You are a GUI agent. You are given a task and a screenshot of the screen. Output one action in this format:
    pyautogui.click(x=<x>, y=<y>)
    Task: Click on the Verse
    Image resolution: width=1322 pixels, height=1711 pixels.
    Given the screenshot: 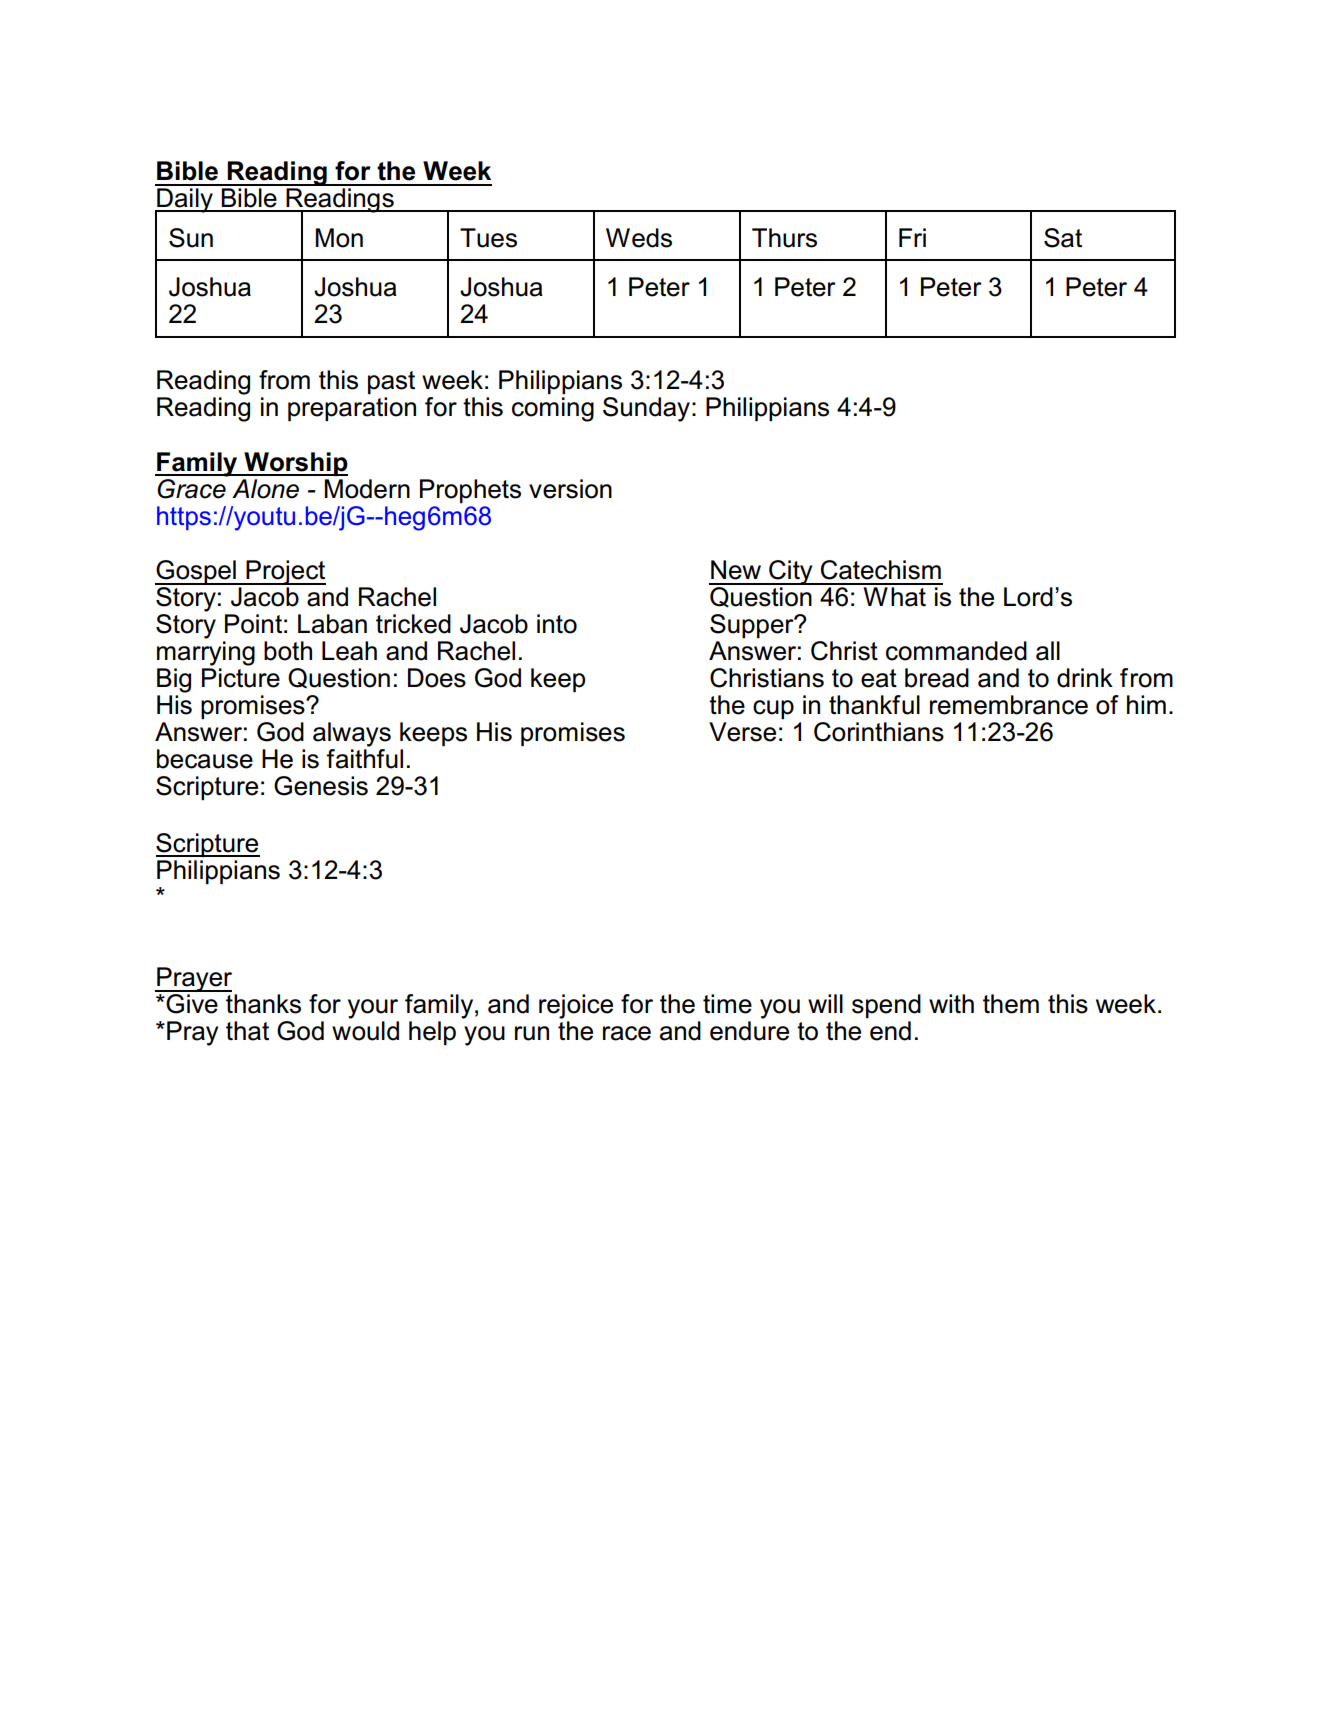 What is the action you would take?
    pyautogui.click(x=742, y=732)
